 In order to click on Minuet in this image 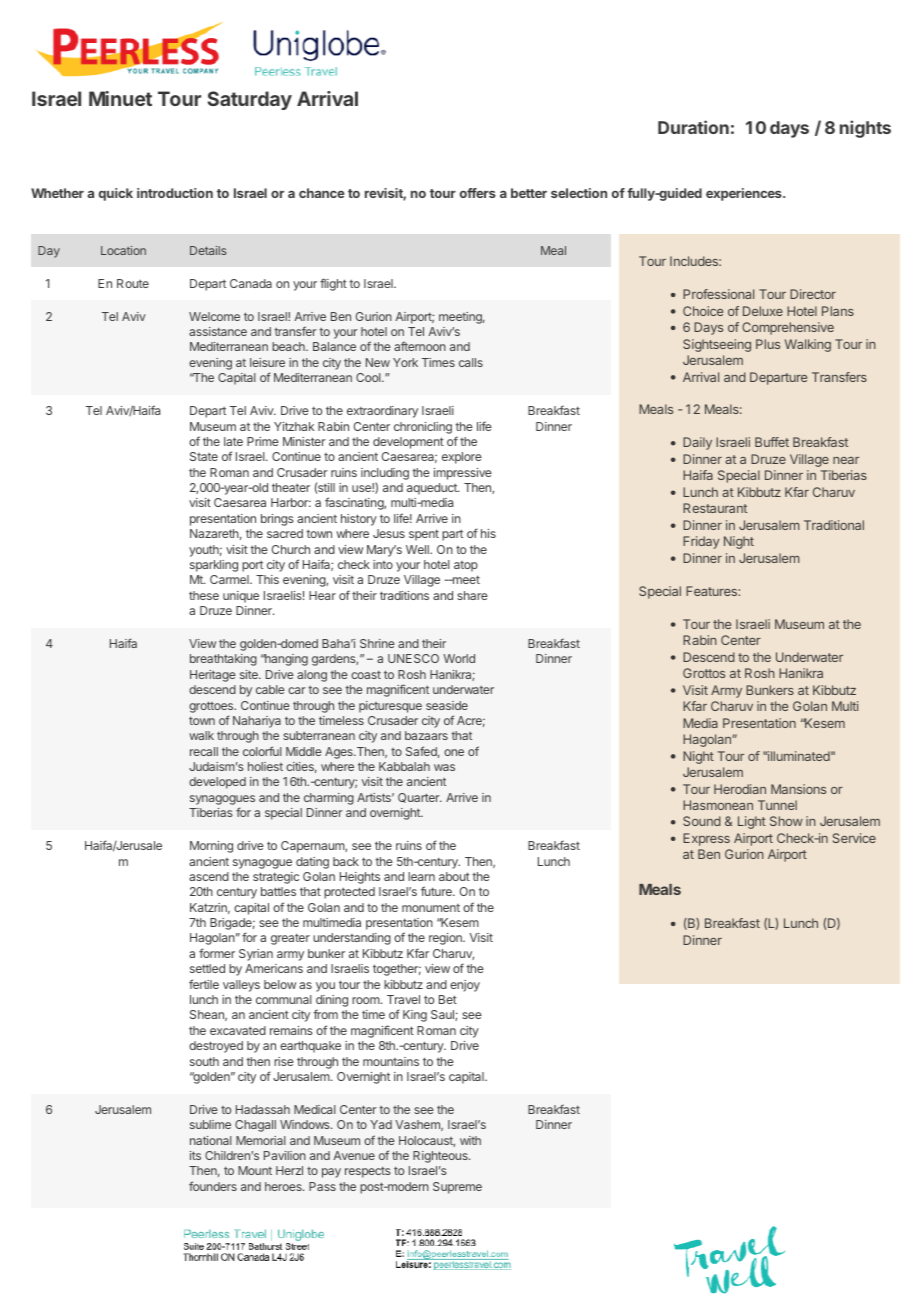, I will do `click(120, 98)`.
